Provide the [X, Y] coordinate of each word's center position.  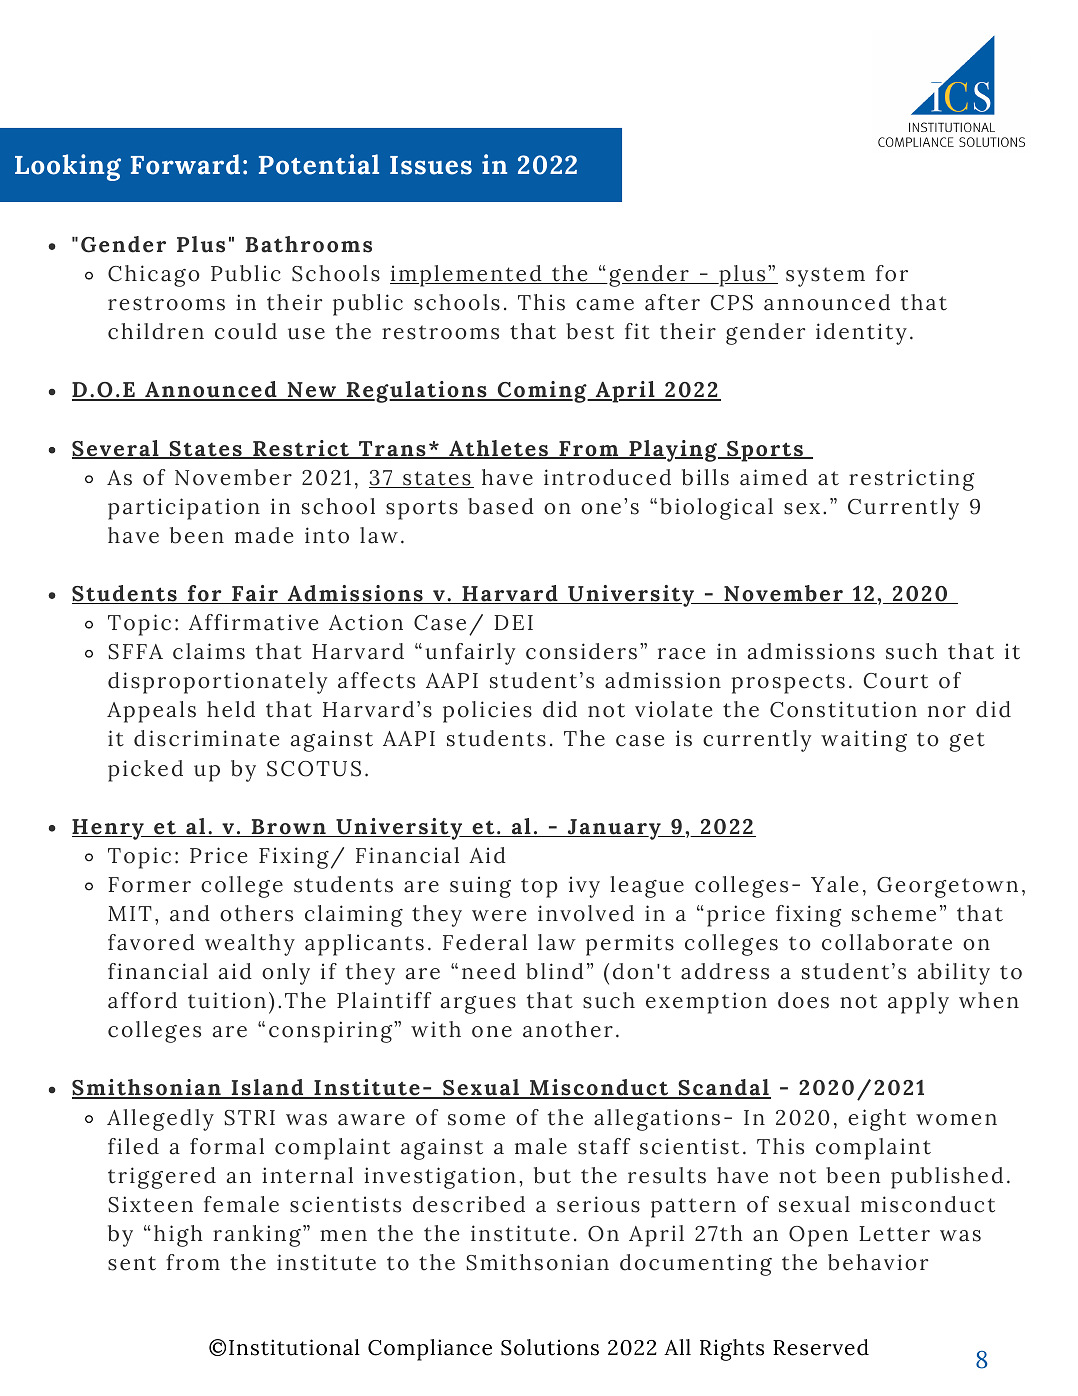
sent [132, 1263]
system [825, 277]
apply [918, 1003]
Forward [185, 164]
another [568, 1029]
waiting [864, 741]
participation [184, 509]
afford [142, 1000]
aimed [774, 477]
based [501, 506]
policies [487, 712]
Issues [431, 165]
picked [145, 771]
